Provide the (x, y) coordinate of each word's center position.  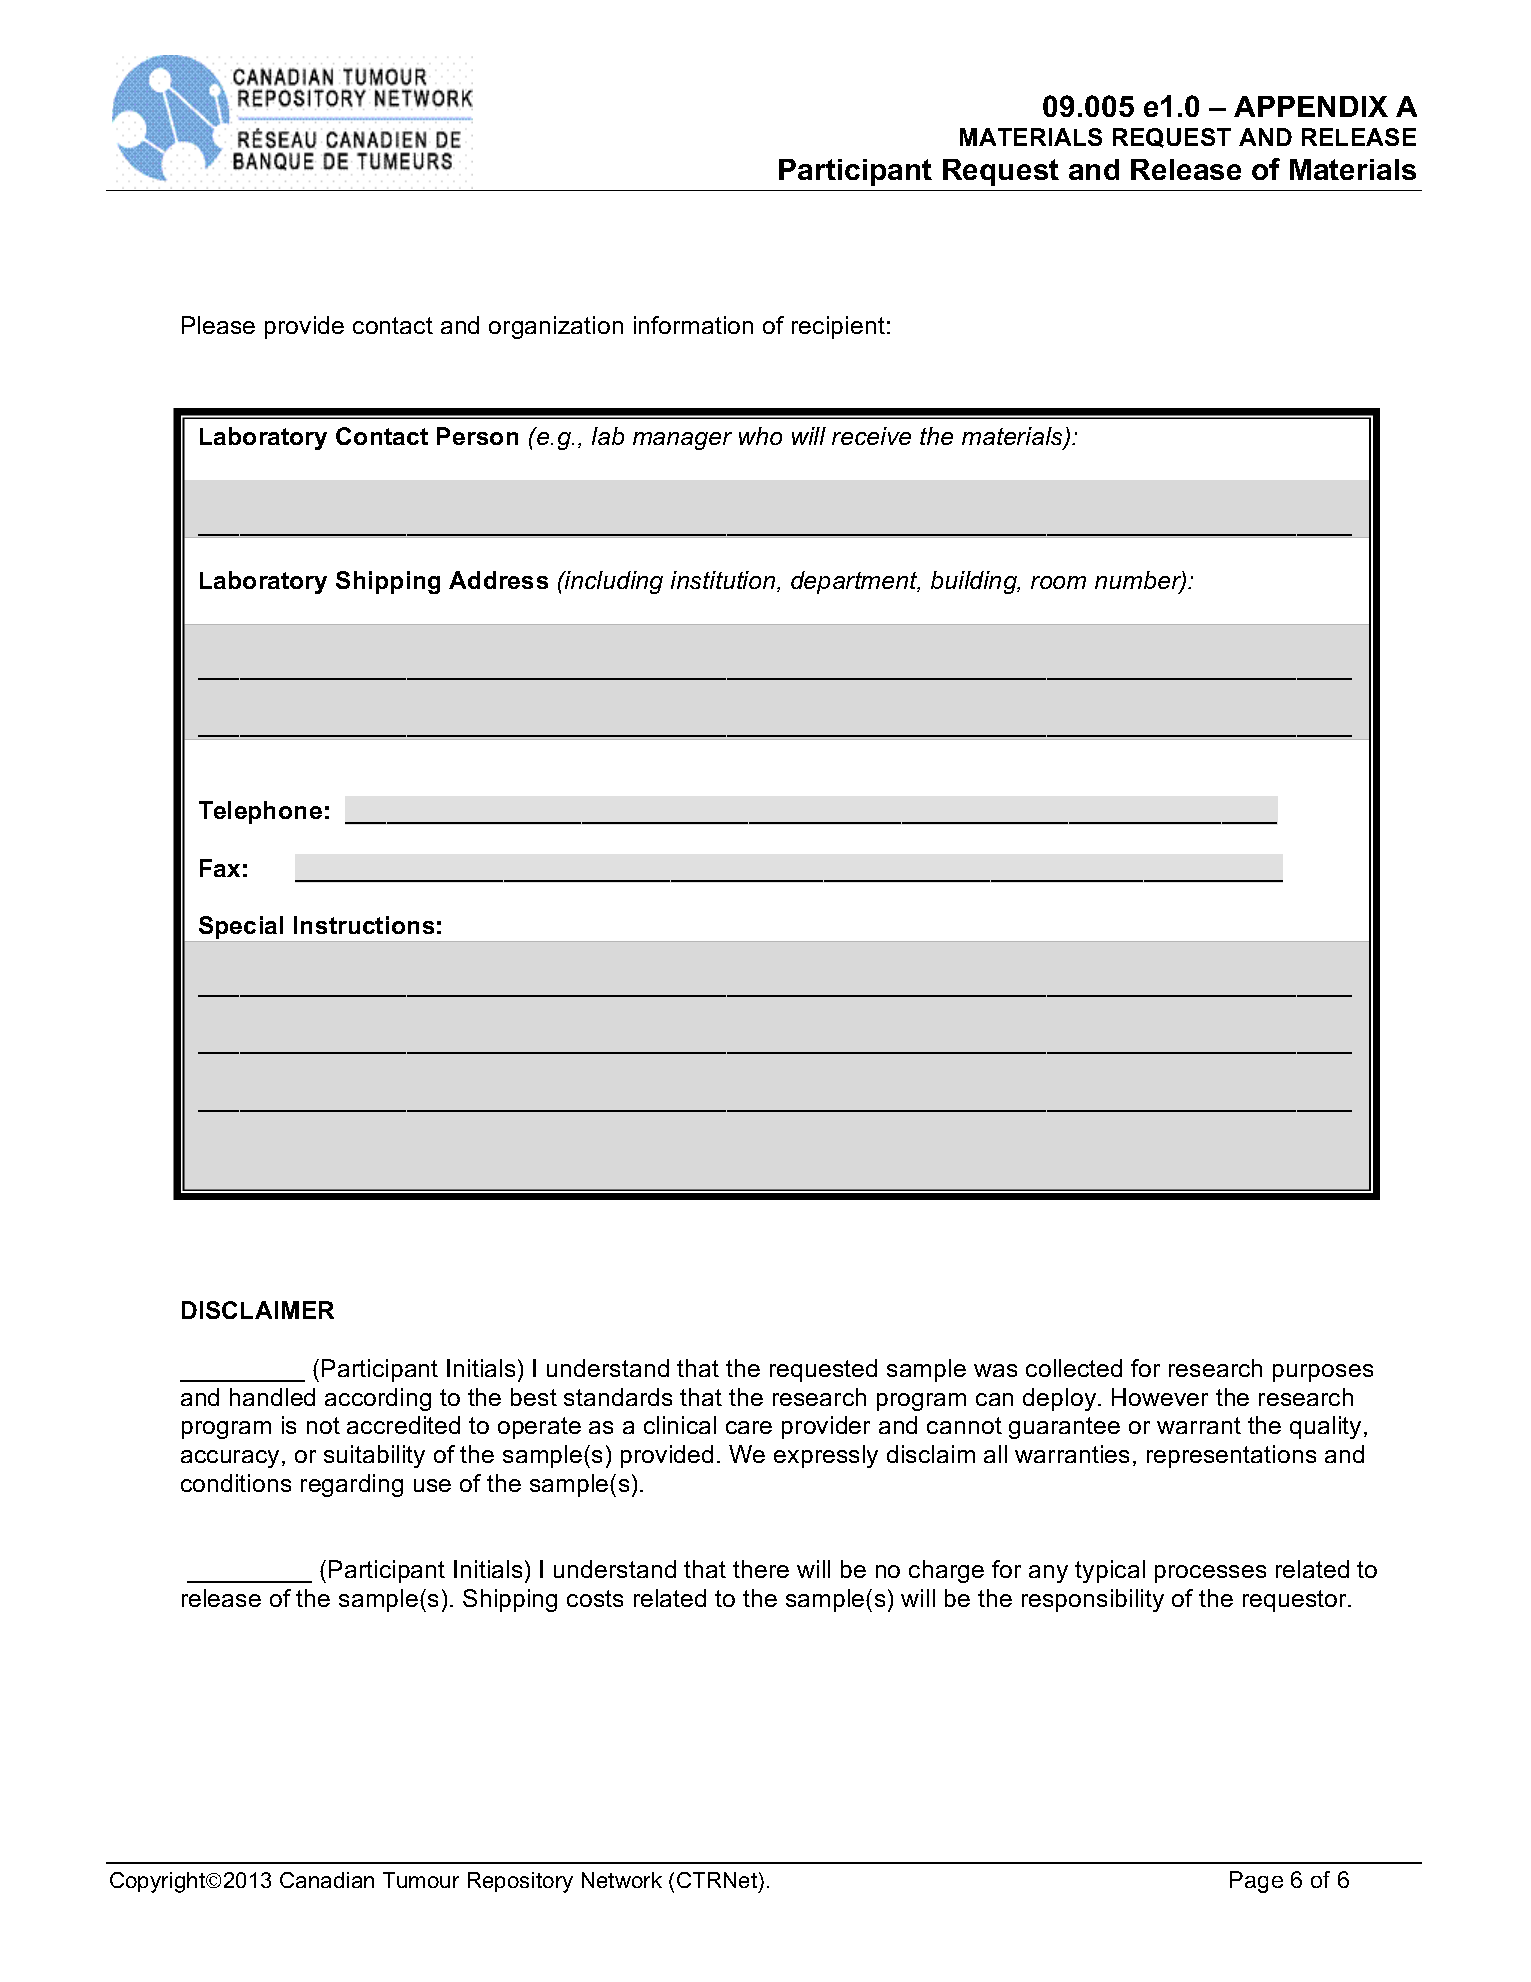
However (1160, 1397)
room (1058, 582)
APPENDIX (1311, 106)
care (749, 1427)
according (378, 1399)
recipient (838, 327)
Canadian (327, 1880)
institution (724, 581)
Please (218, 325)
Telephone (260, 812)
